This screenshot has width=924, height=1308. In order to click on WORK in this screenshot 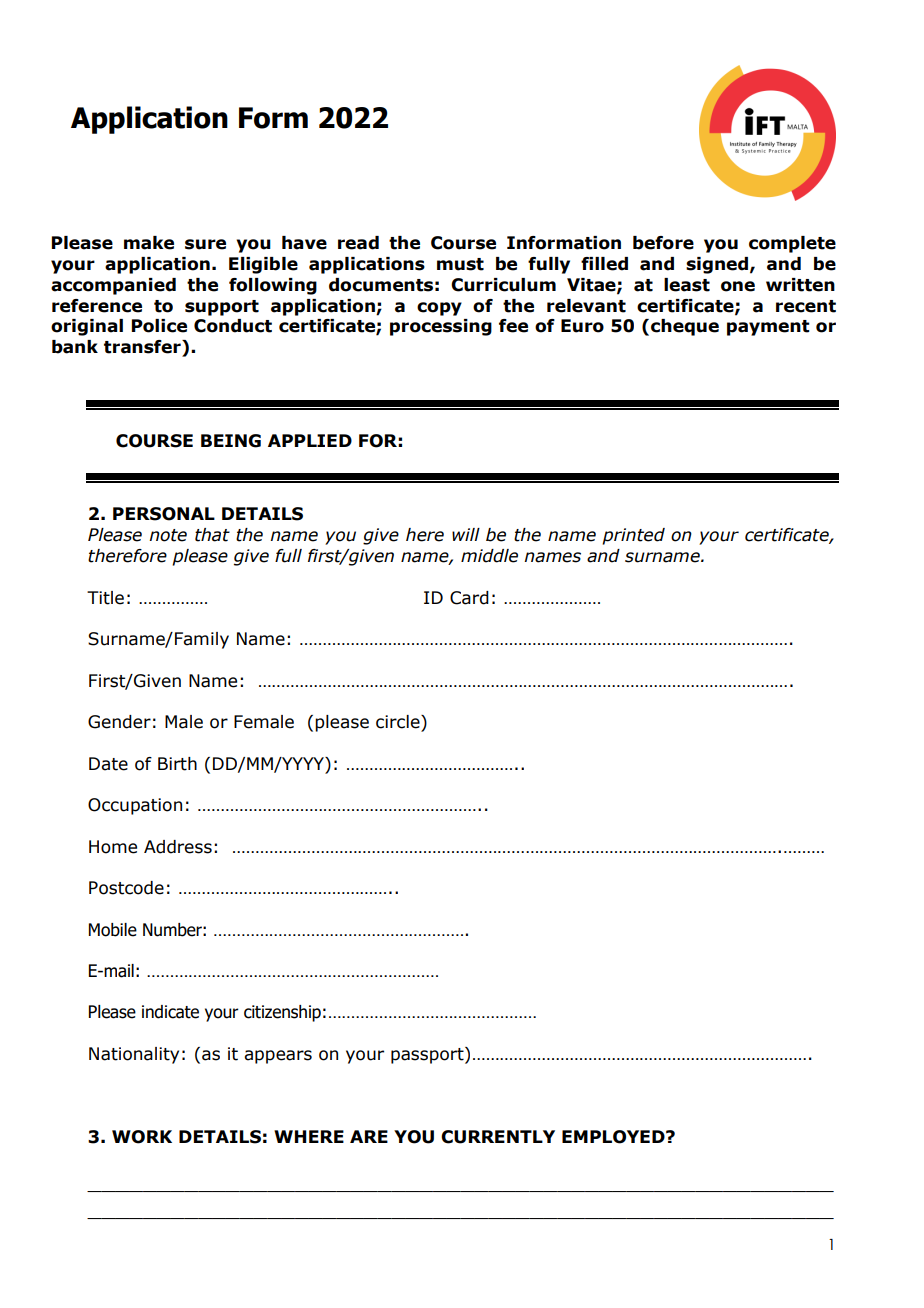, I will do `click(142, 1137)`.
